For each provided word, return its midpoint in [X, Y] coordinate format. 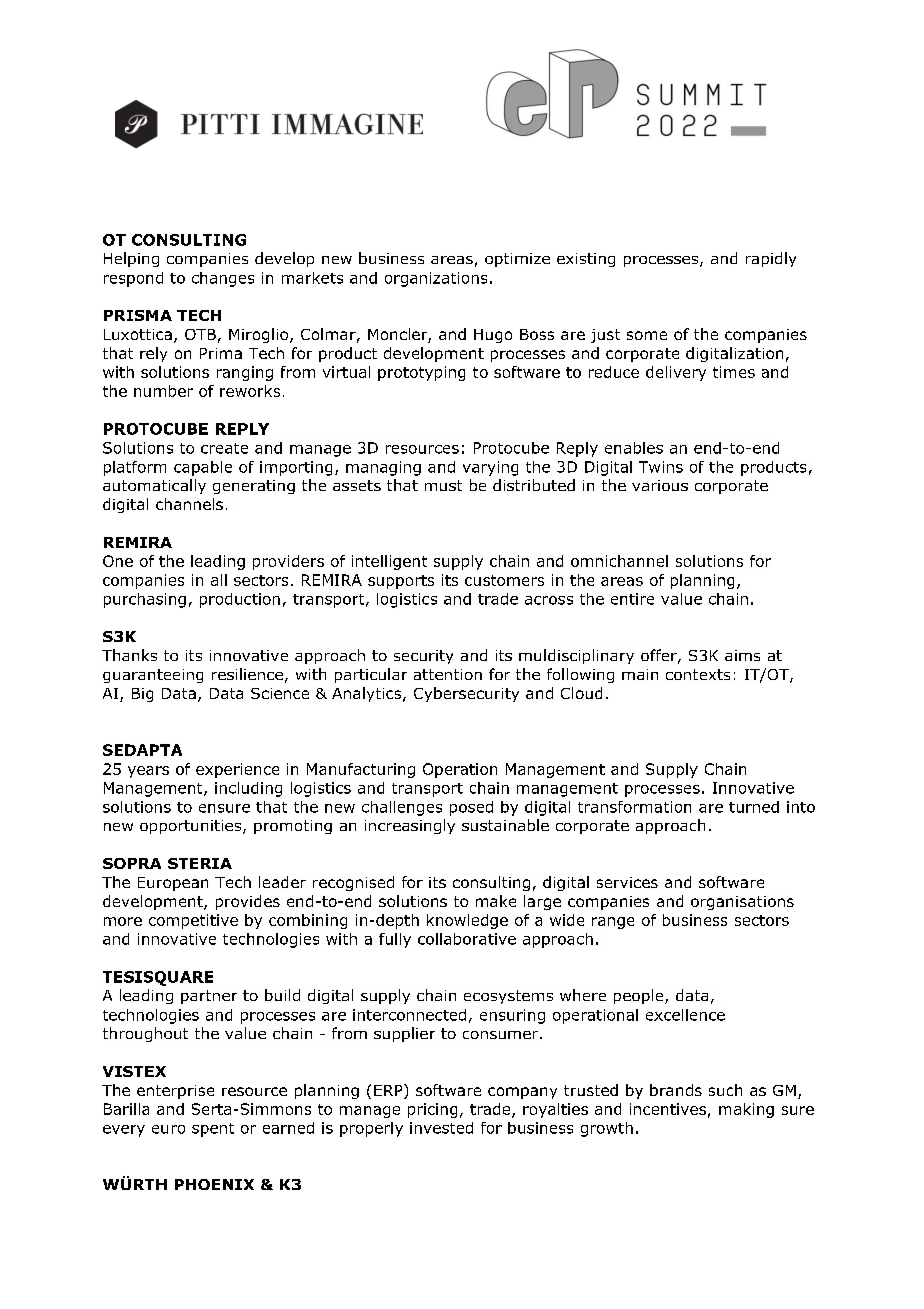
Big [142, 695]
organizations [436, 279]
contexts [698, 674]
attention [448, 674]
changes [223, 279]
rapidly [771, 259]
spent [213, 1130]
